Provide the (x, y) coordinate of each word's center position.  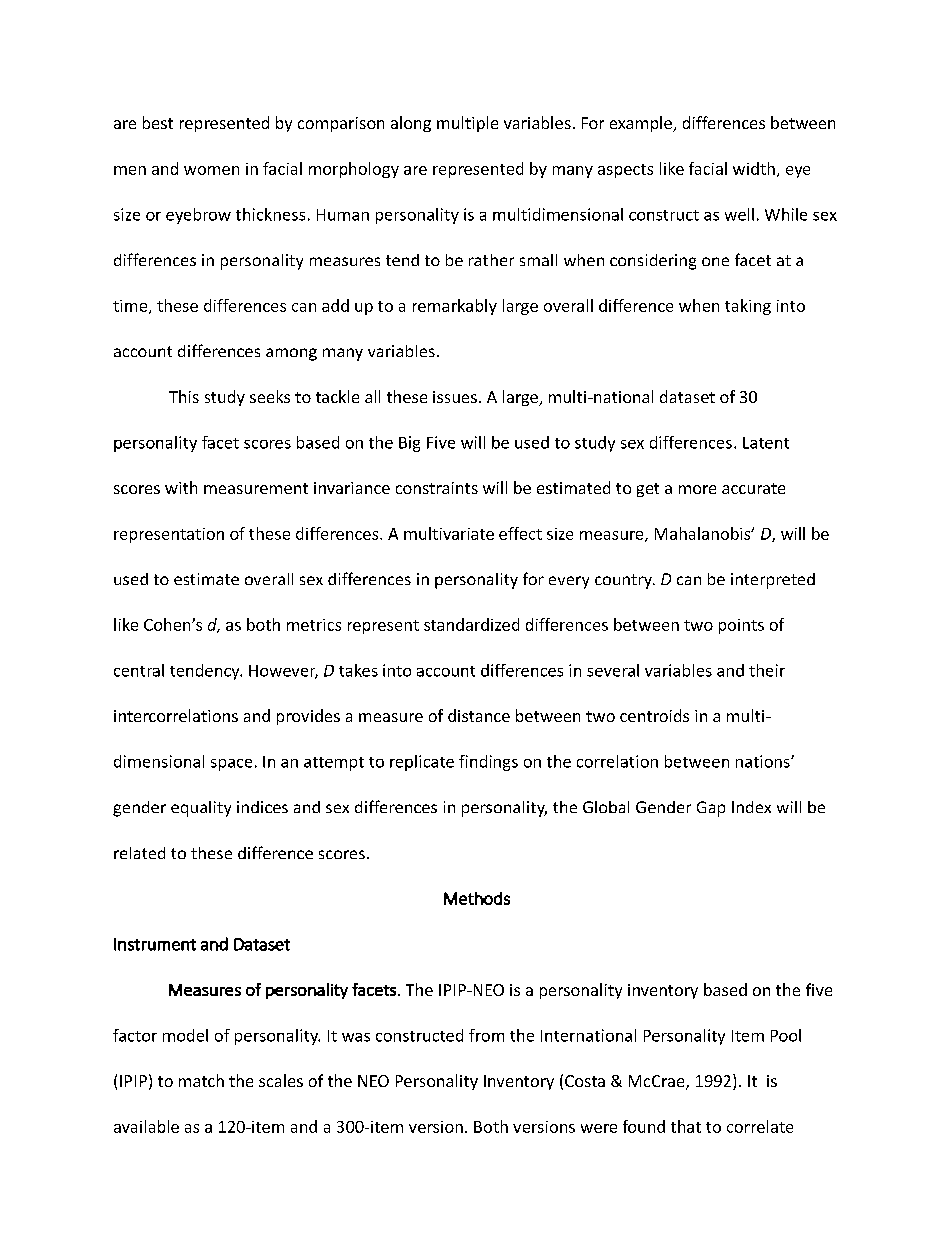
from (486, 1035)
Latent (766, 443)
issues (455, 397)
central (139, 670)
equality (201, 809)
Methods (477, 898)
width (754, 168)
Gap (711, 809)
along (411, 124)
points (741, 626)
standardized (471, 624)
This (184, 396)
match (201, 1080)
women (211, 170)
